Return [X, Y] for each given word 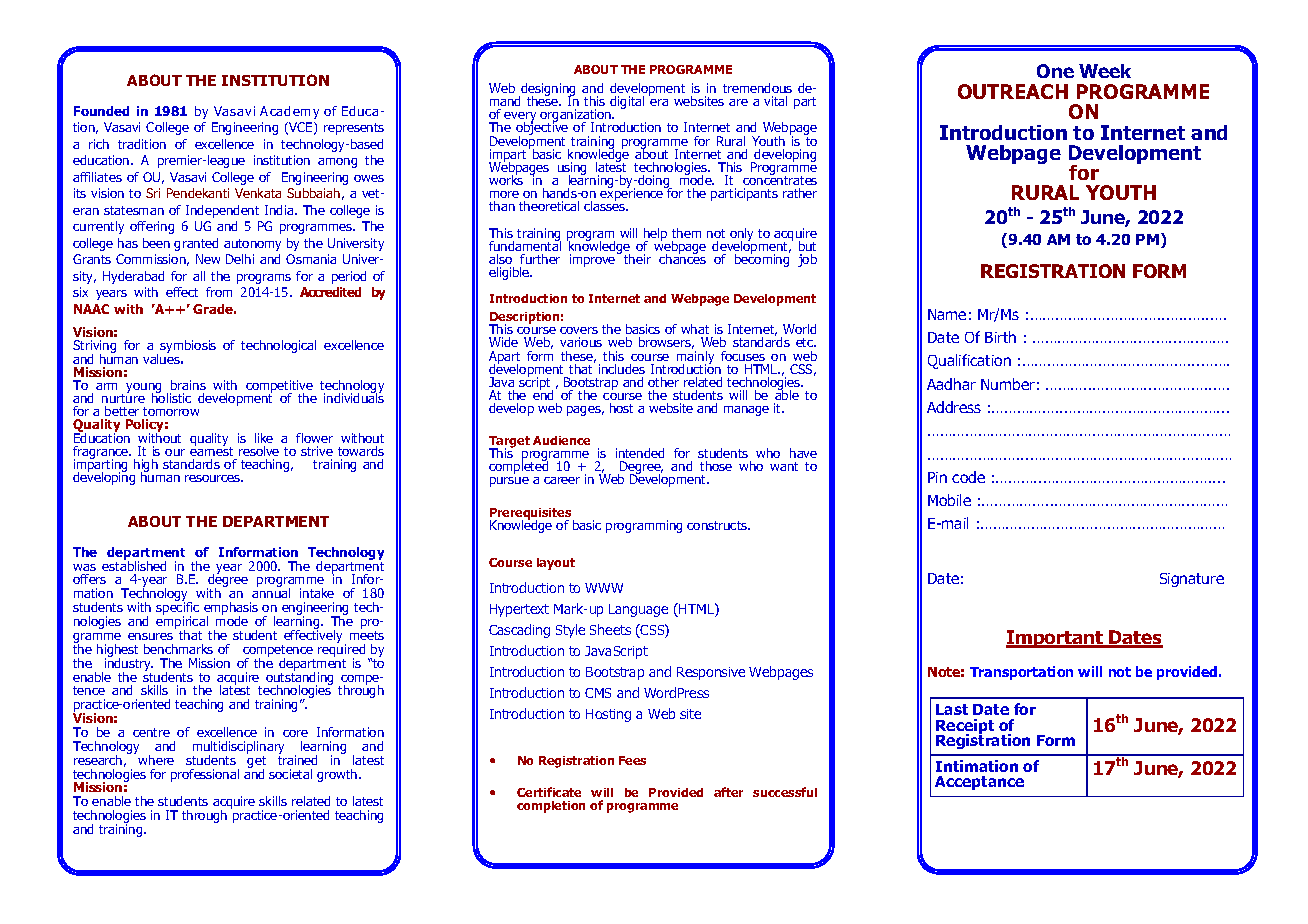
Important [1056, 639]
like [264, 438]
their [637, 259]
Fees [632, 760]
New [208, 259]
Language [638, 610]
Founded [101, 111]
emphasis [231, 610]
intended [640, 453]
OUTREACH [1013, 91]
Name [947, 314]
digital [627, 102]
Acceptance [979, 783]
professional [205, 775]
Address [954, 407]
